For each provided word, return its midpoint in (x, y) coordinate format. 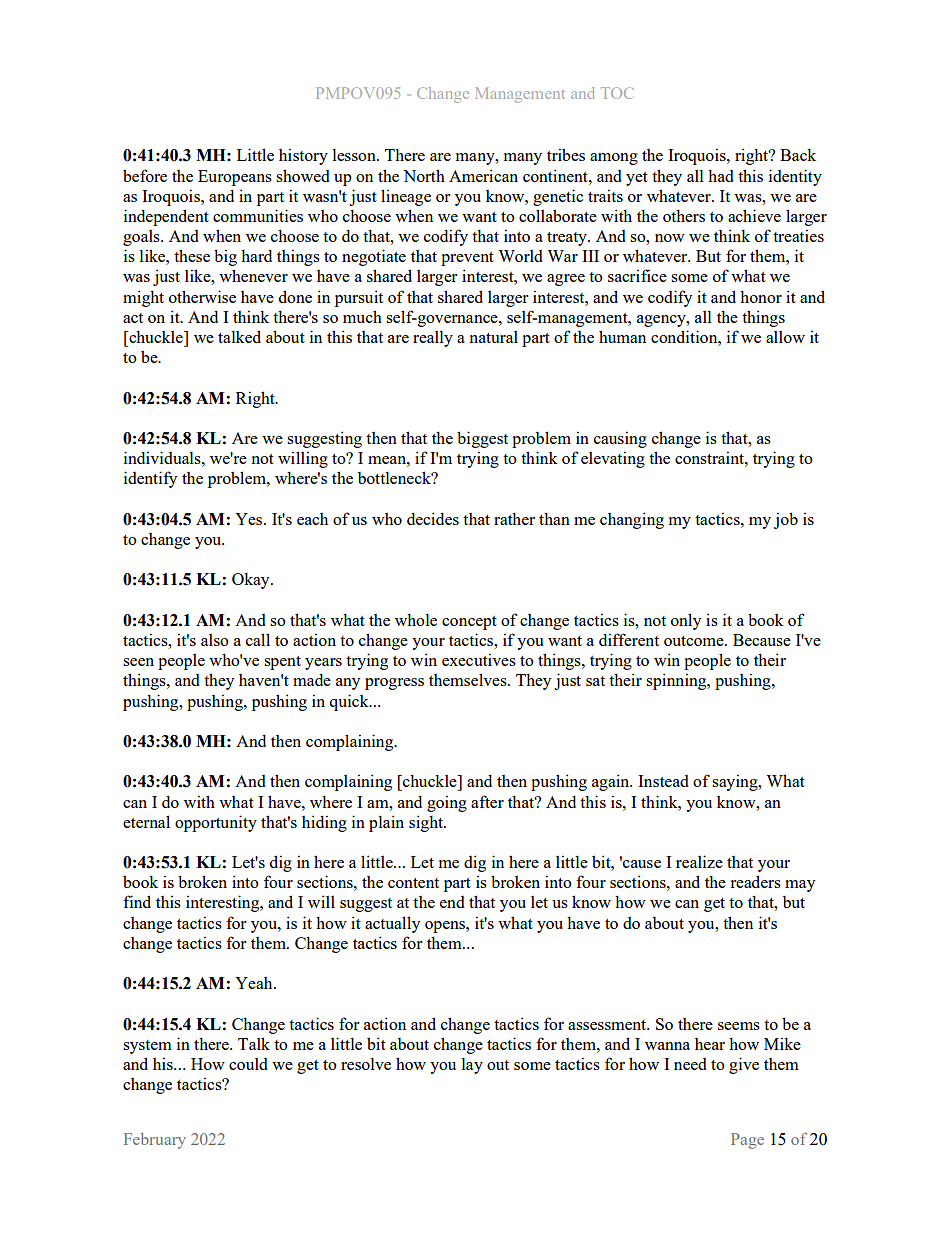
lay (472, 1066)
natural (494, 337)
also (215, 640)
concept (469, 623)
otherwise (202, 296)
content (413, 883)
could (248, 1064)
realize (699, 861)
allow (785, 337)
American (483, 175)
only (686, 621)
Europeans (235, 178)
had (721, 175)
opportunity (216, 823)
